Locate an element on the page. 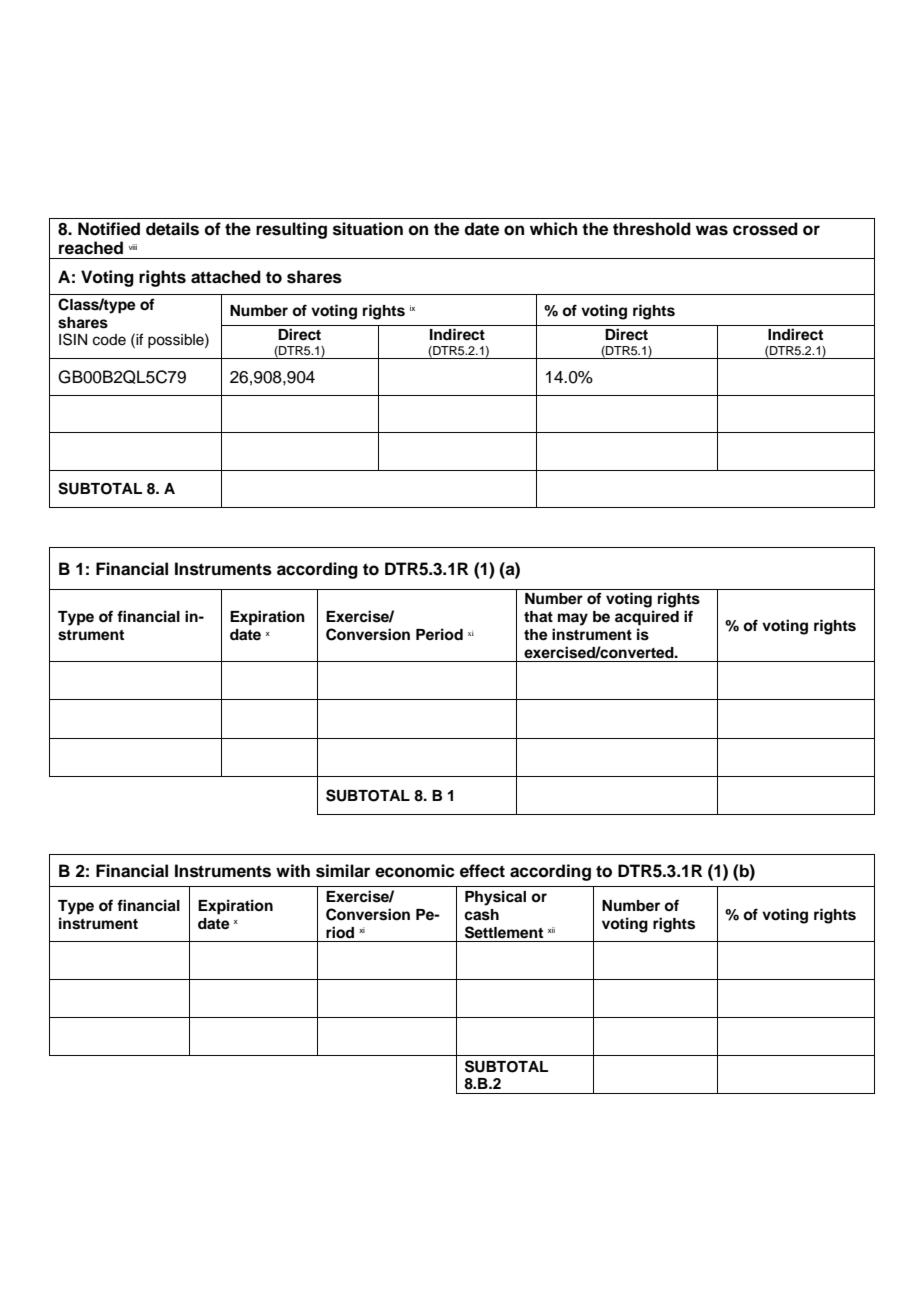 This document has width=924, height=1308. situation is located at coordinates (368, 229).
